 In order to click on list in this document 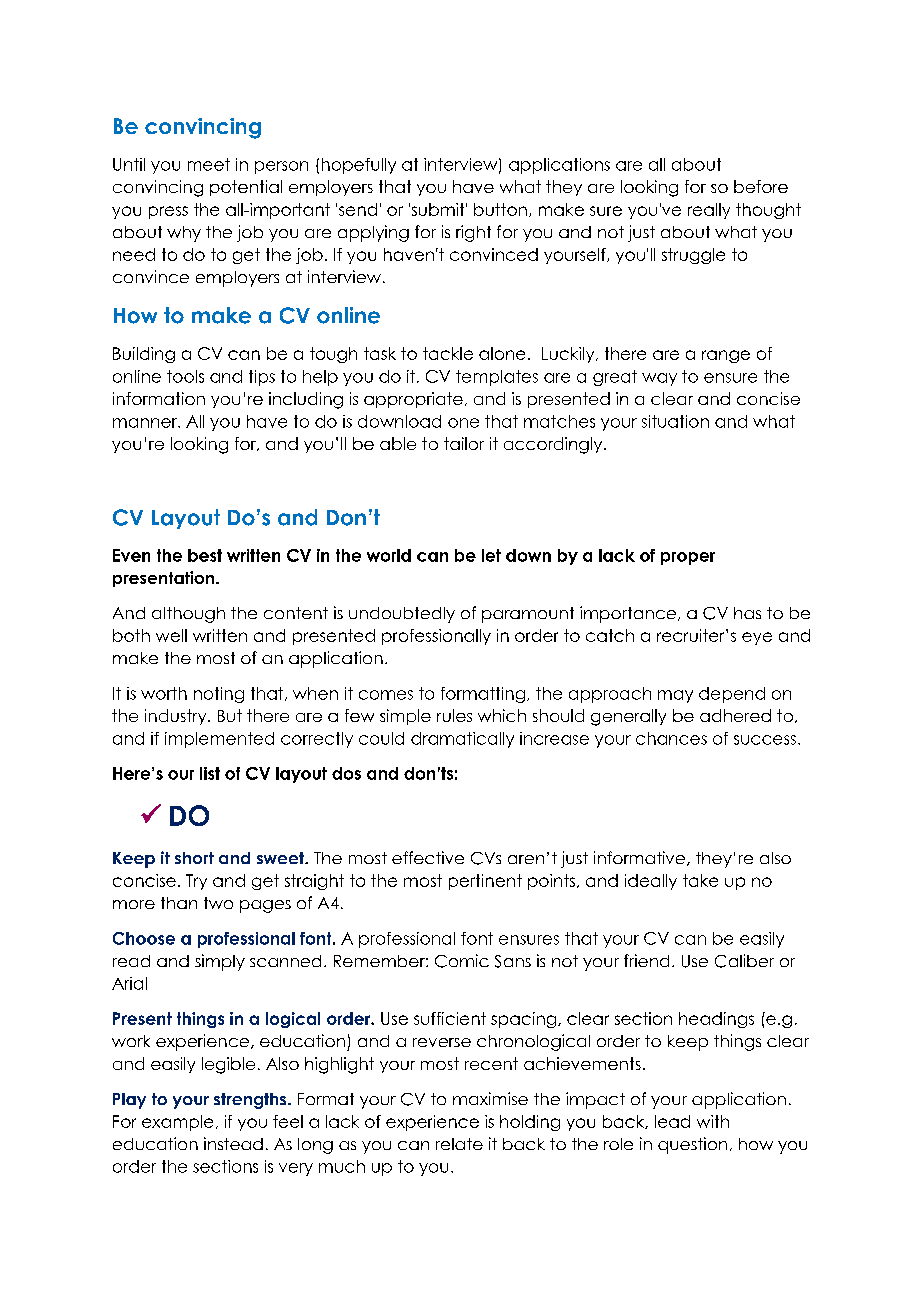, I will do `click(210, 773)`.
